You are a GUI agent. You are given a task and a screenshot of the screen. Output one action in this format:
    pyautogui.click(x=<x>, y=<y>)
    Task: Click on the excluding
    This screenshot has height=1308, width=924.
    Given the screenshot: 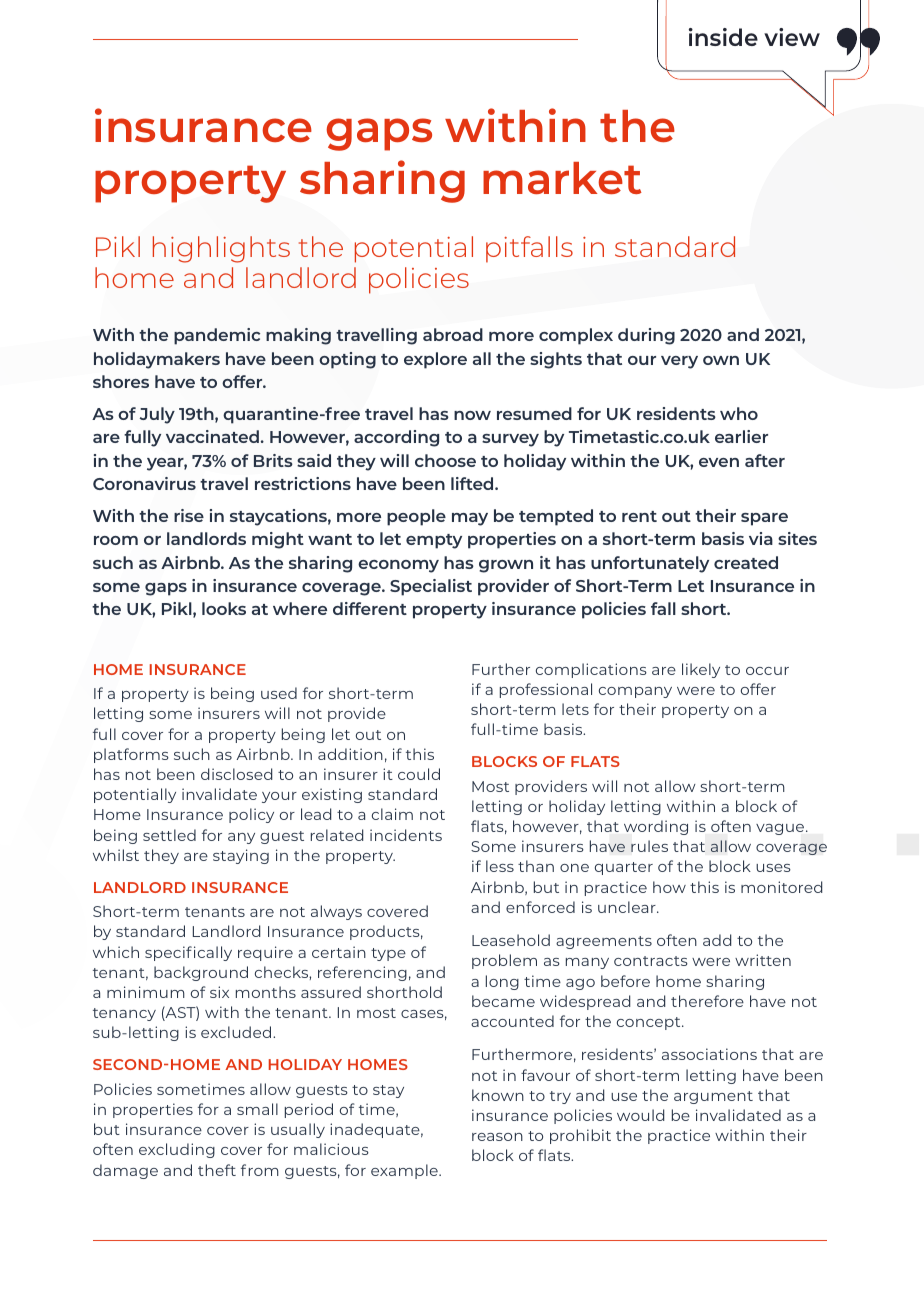 What is the action you would take?
    pyautogui.click(x=177, y=1150)
